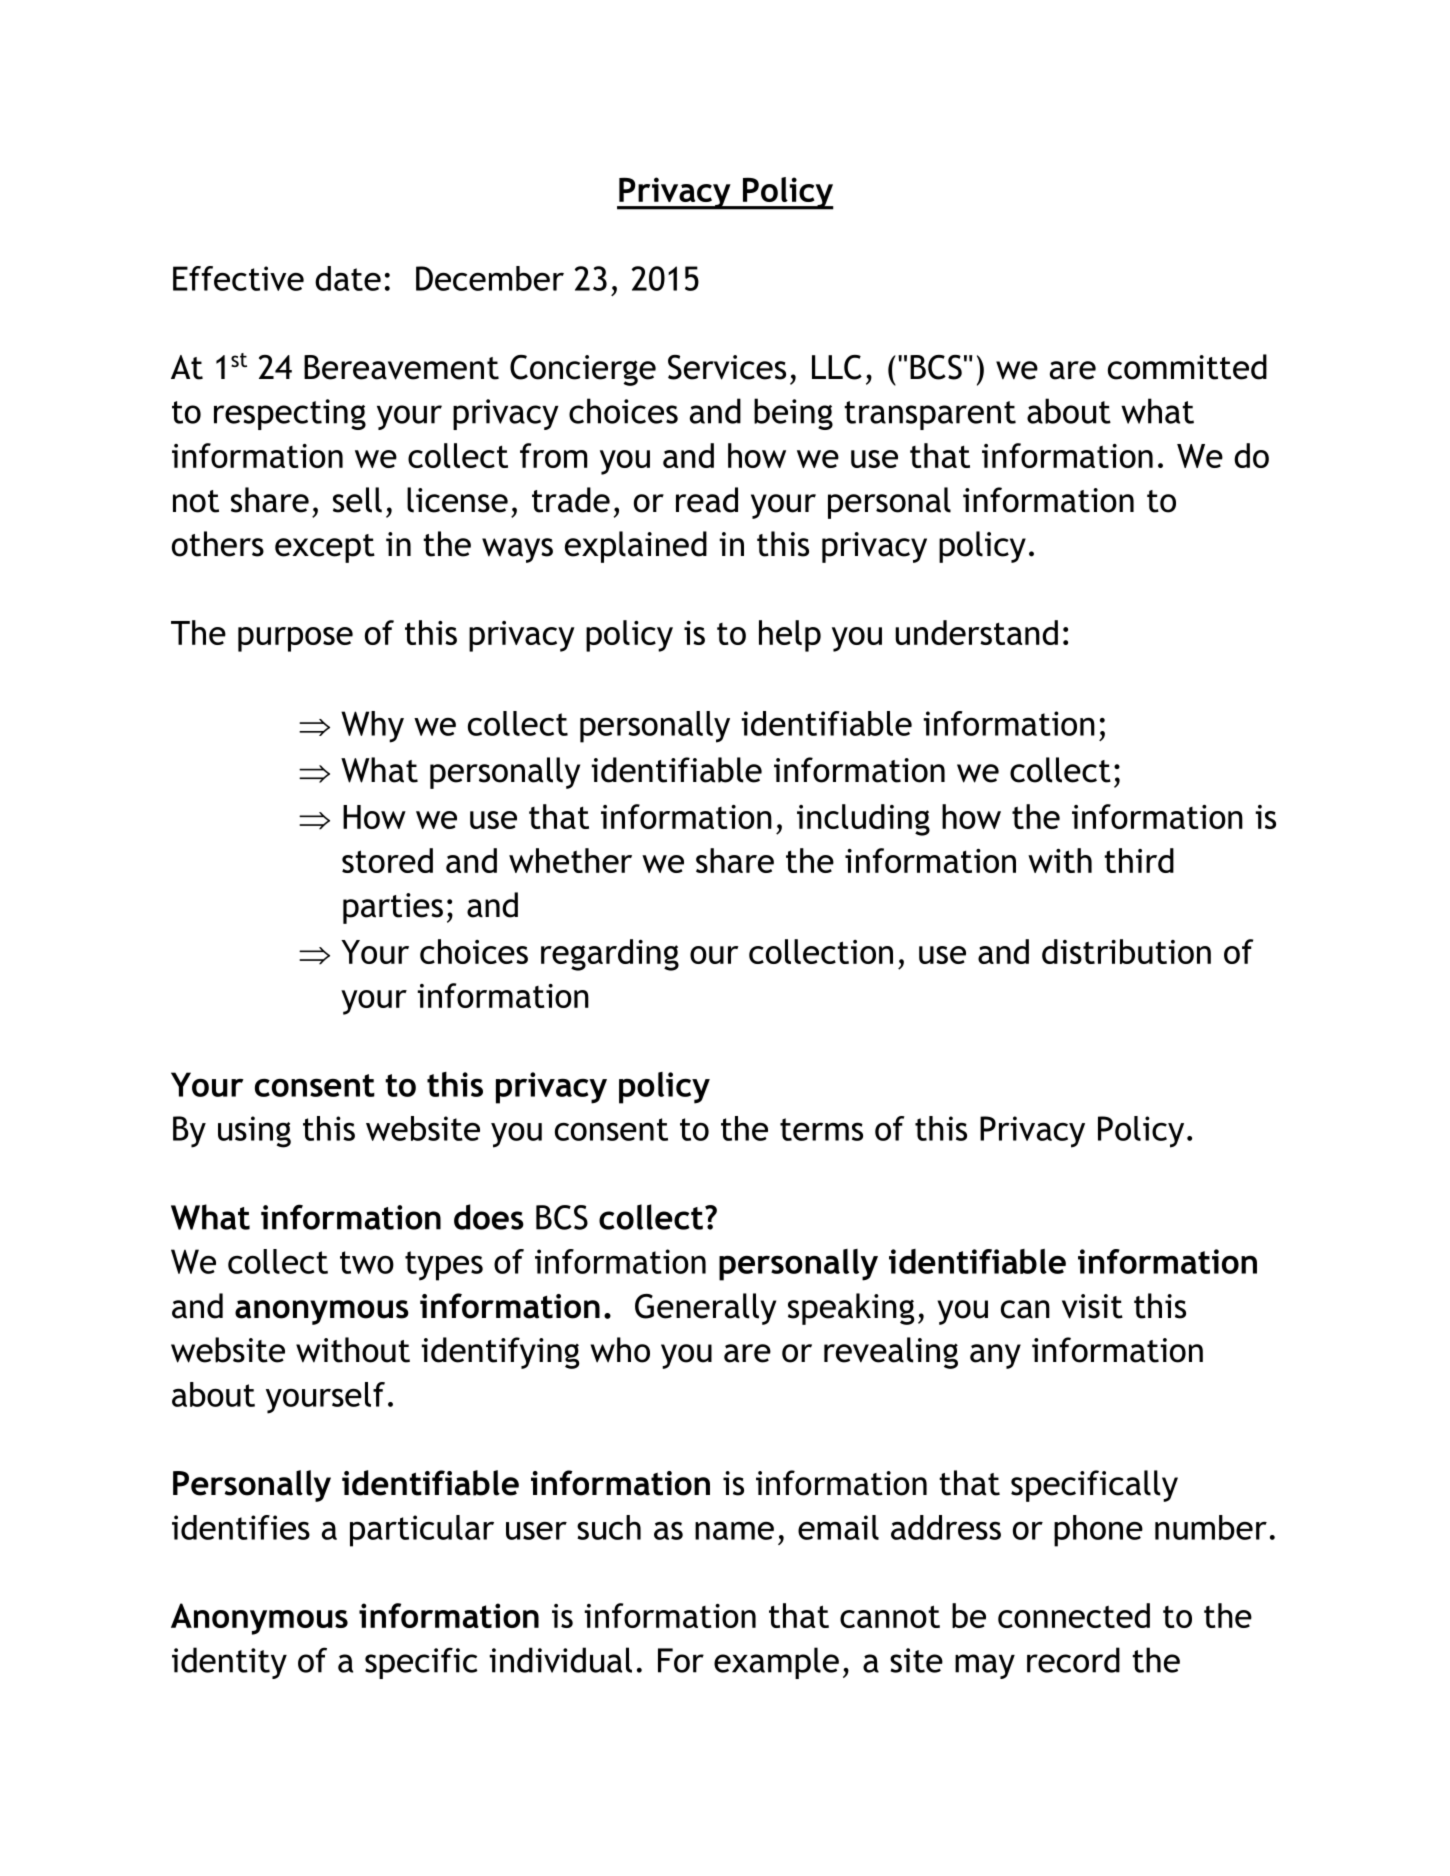 Image resolution: width=1450 pixels, height=1876 pixels. What do you see at coordinates (348, 278) in the image?
I see `date` at bounding box center [348, 278].
